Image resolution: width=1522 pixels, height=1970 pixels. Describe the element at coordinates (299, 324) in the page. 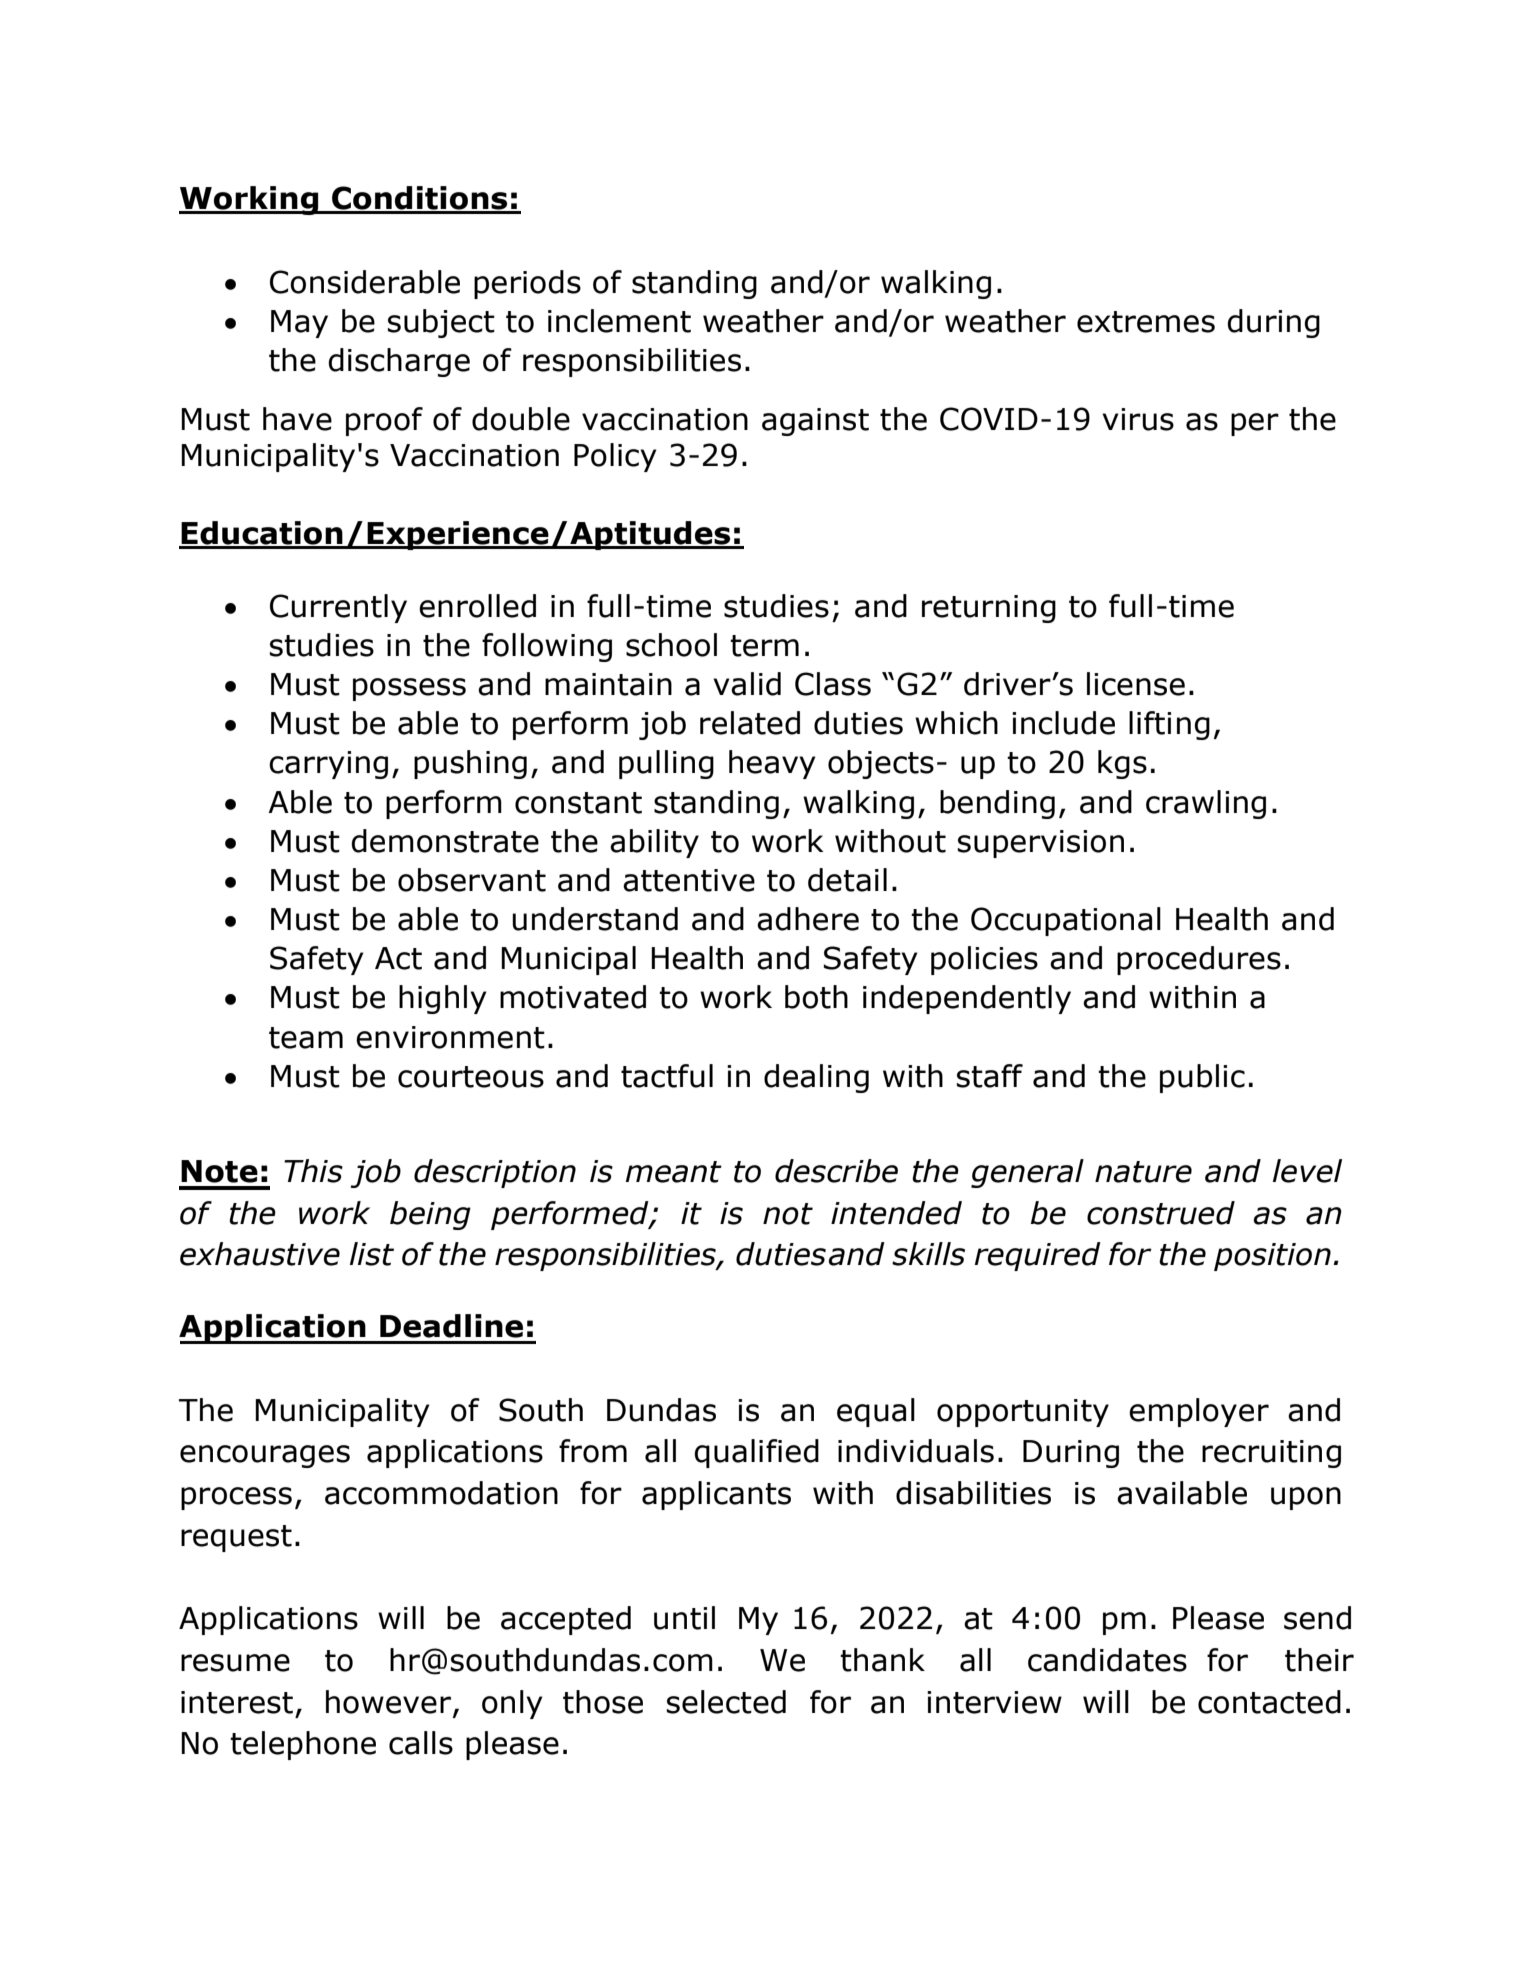

I see `May` at that location.
